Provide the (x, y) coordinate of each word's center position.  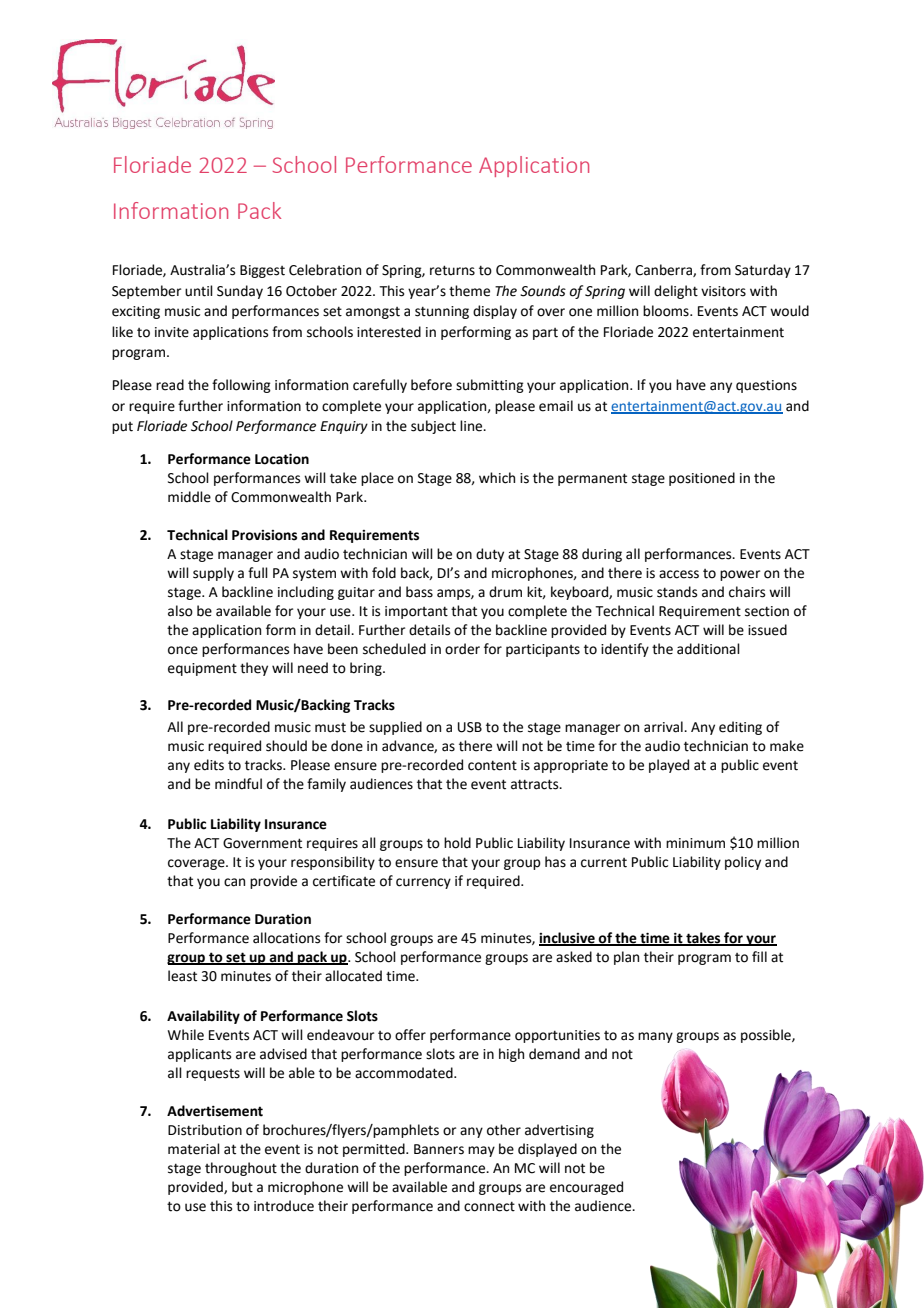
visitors (723, 291)
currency (423, 883)
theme (469, 291)
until (199, 291)
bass (419, 592)
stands (677, 592)
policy (743, 863)
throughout (241, 1169)
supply (213, 574)
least (182, 976)
